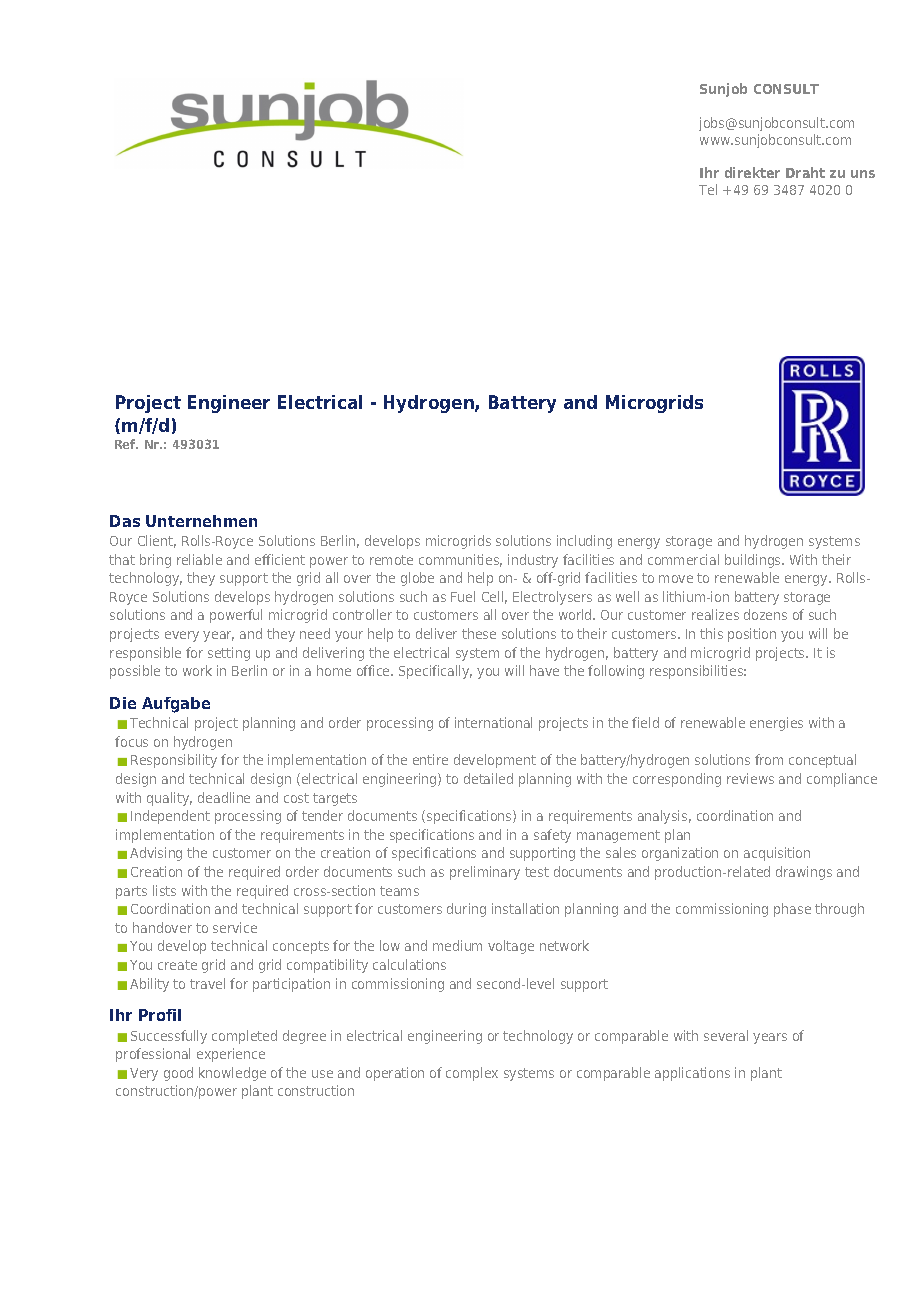 The width and height of the screenshot is (924, 1308). Describe the element at coordinates (231, 1055) in the screenshot. I see `experience` at that location.
